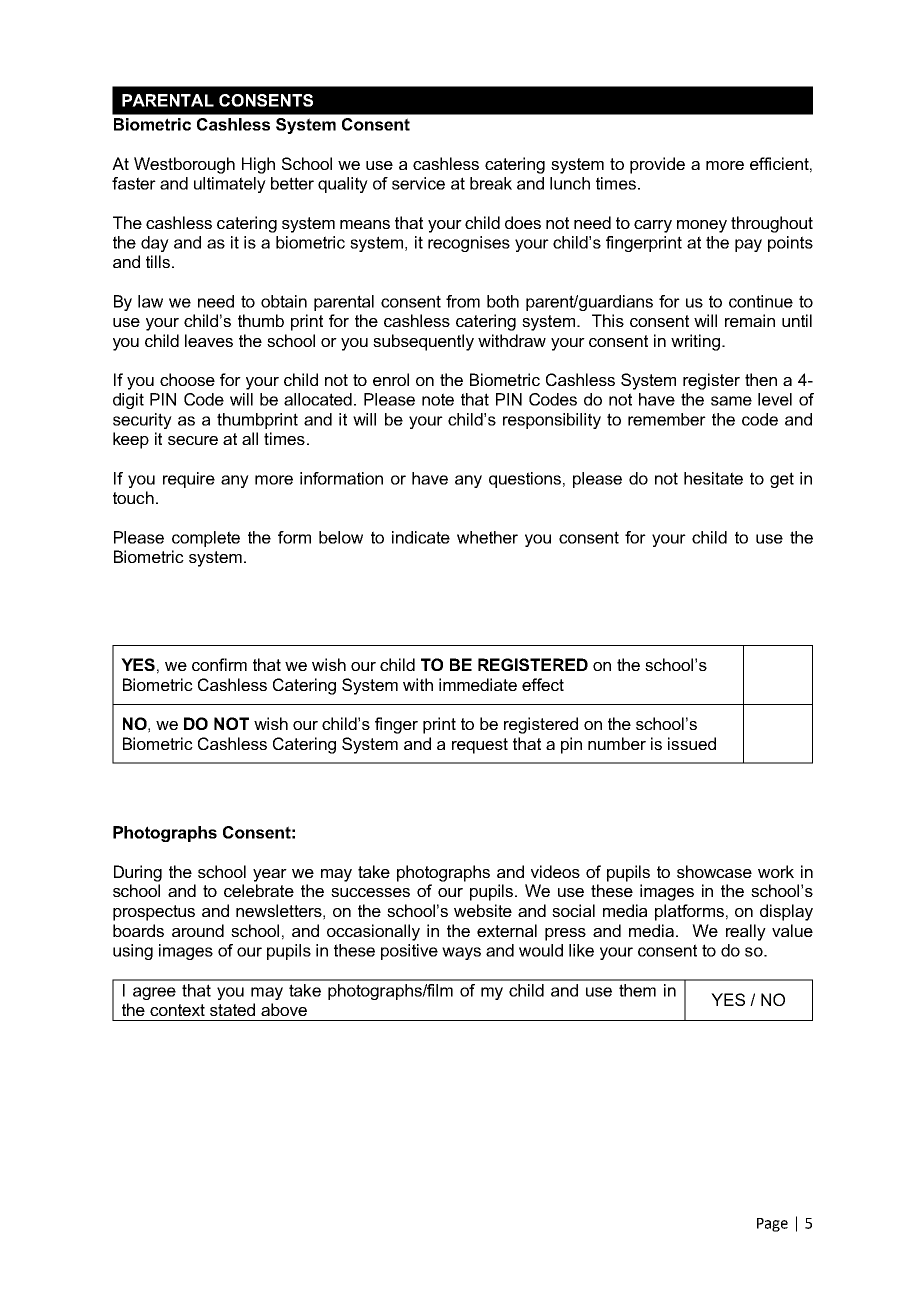 The width and height of the screenshot is (924, 1308). I want to click on ways, so click(461, 953).
